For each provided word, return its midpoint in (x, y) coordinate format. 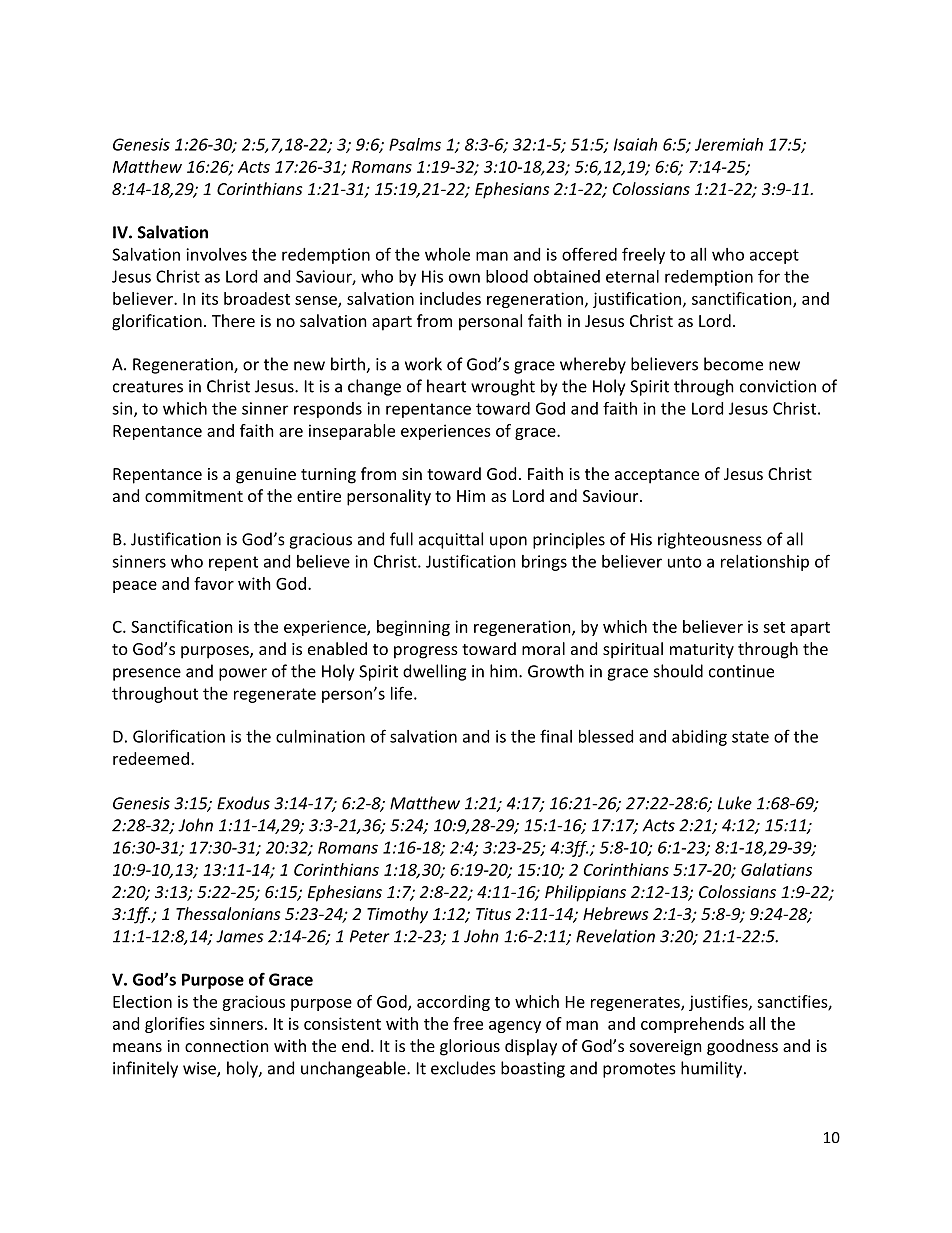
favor (214, 583)
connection (227, 1046)
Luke (735, 803)
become (733, 364)
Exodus (243, 803)
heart (446, 386)
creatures (148, 387)
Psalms (415, 144)
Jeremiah (729, 144)
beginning (413, 628)
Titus (493, 914)
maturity (702, 651)
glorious (470, 1047)
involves (216, 254)
